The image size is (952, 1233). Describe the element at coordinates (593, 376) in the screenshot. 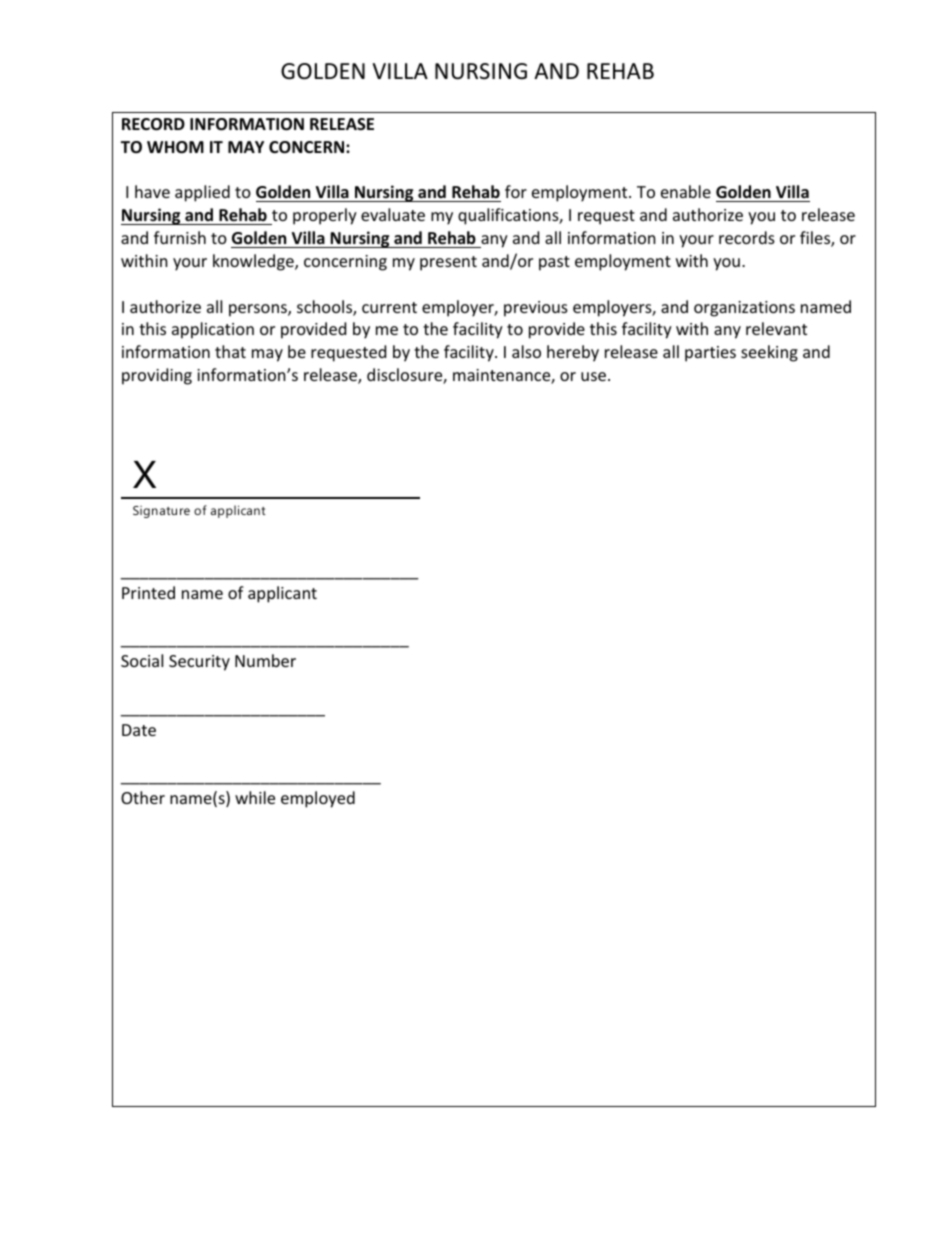

I see `use` at that location.
